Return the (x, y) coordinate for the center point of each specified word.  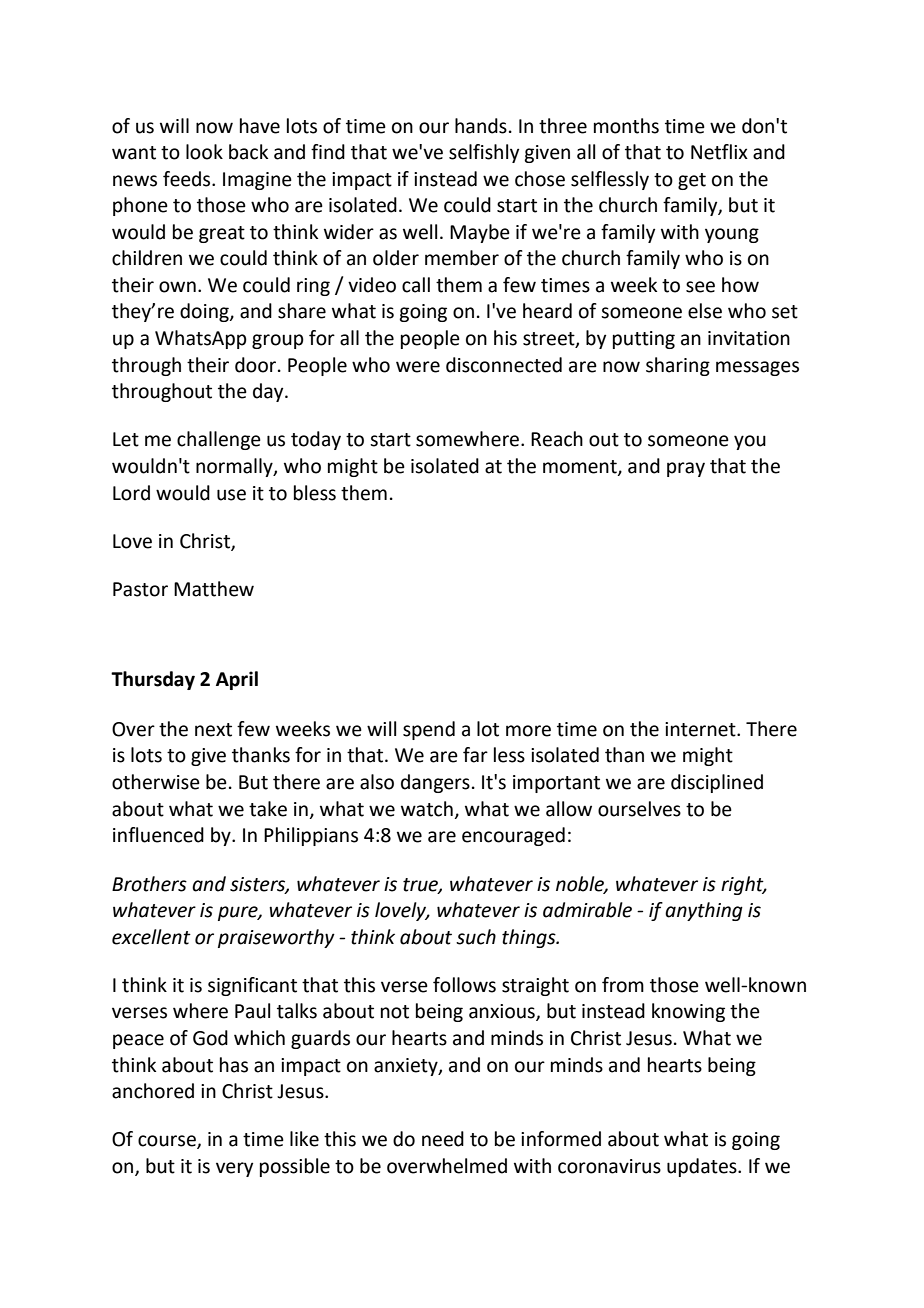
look (204, 152)
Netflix (719, 152)
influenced (158, 835)
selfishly (484, 153)
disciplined (717, 783)
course (168, 1142)
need (443, 1139)
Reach (557, 439)
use (231, 495)
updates (703, 1167)
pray (686, 469)
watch (427, 809)
